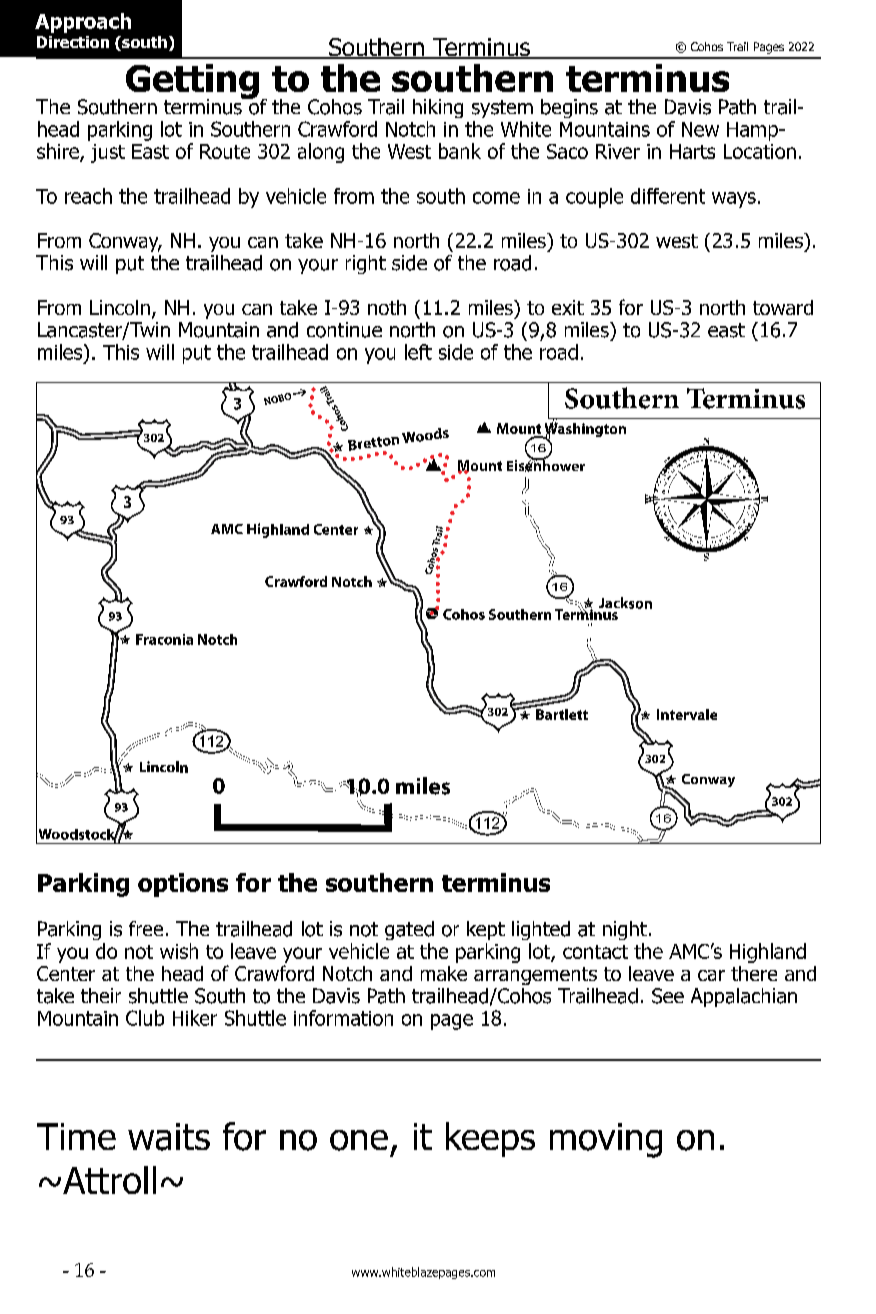  Describe the element at coordinates (192, 83) in the screenshot. I see `Getting` at that location.
